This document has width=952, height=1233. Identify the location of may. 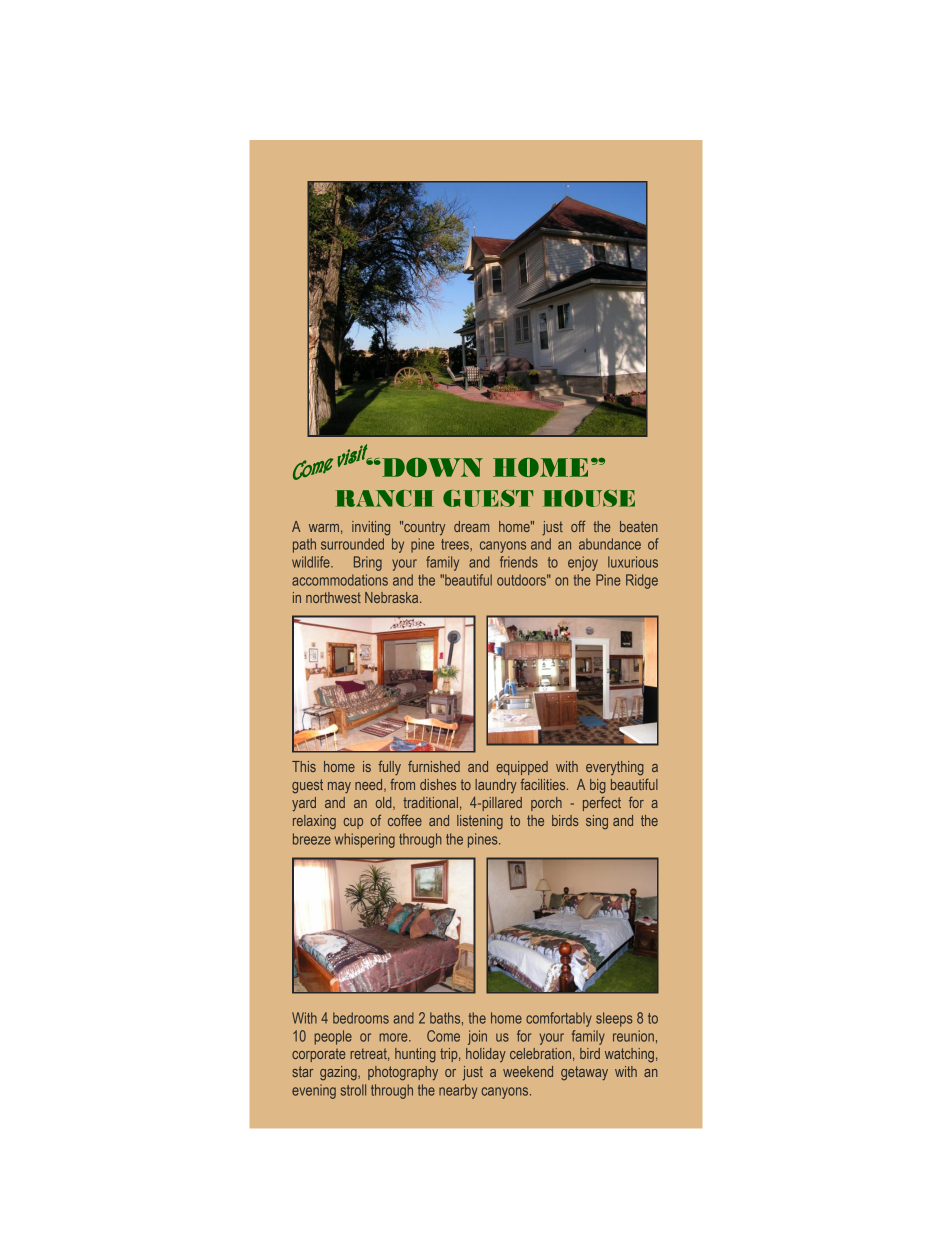
(339, 787).
